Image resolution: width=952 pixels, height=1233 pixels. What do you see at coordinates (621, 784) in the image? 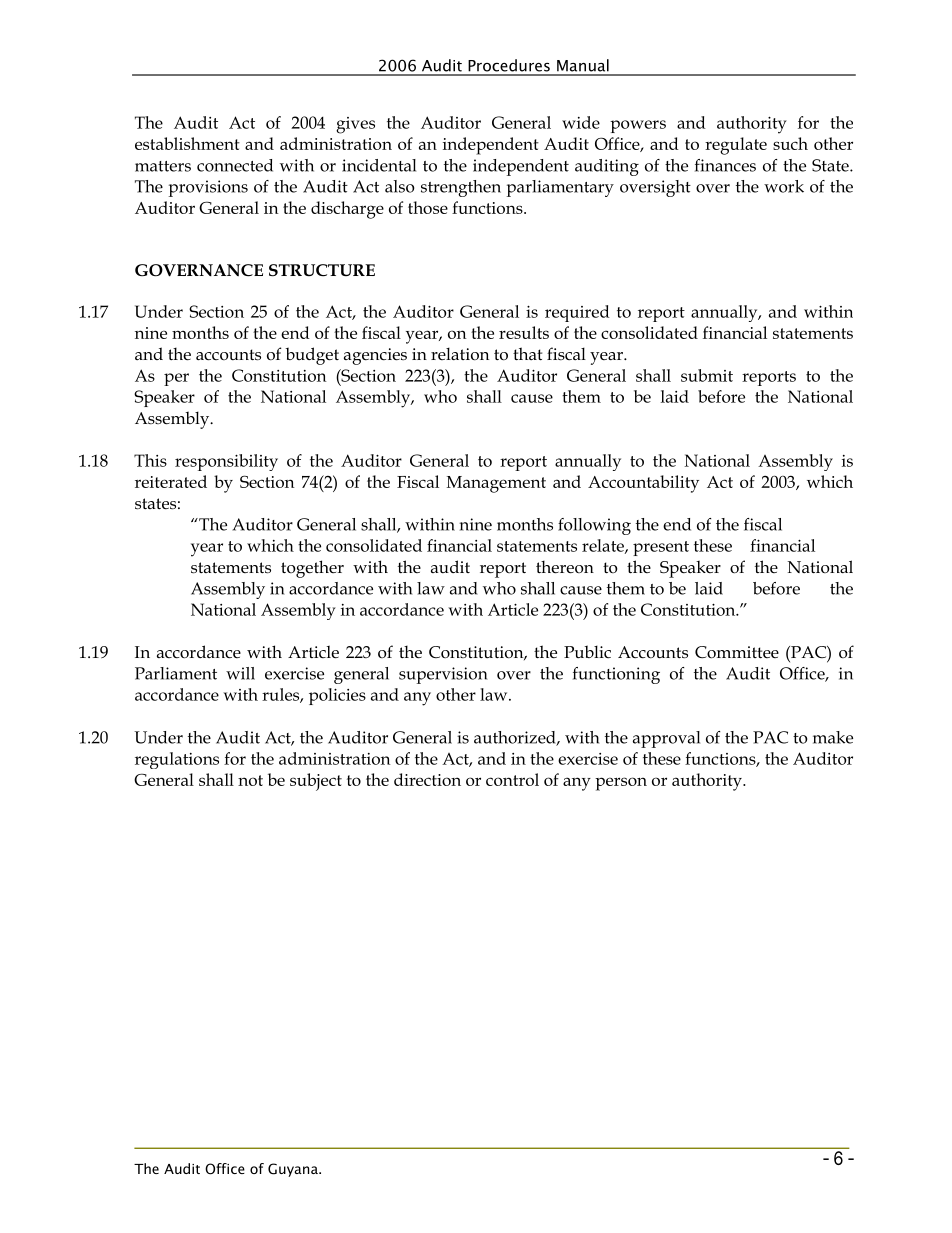
I see `person` at bounding box center [621, 784].
